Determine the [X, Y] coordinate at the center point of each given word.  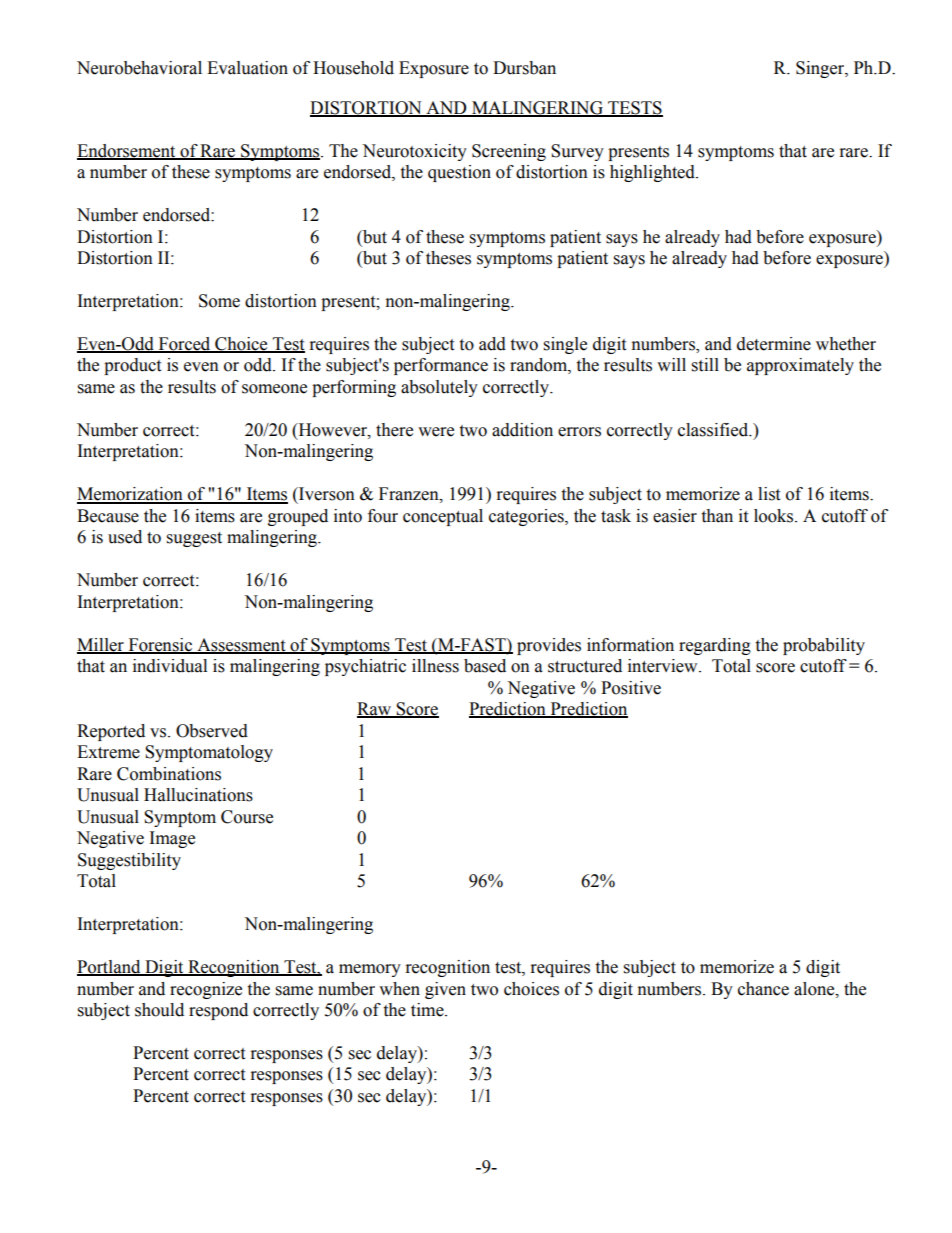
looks [775, 516]
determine [774, 344]
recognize [206, 990]
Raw [375, 710]
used [125, 537]
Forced [184, 345]
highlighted [653, 173]
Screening [509, 152]
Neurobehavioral [139, 68]
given [445, 990]
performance [441, 366]
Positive [631, 688]
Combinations [169, 774]
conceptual [443, 517]
